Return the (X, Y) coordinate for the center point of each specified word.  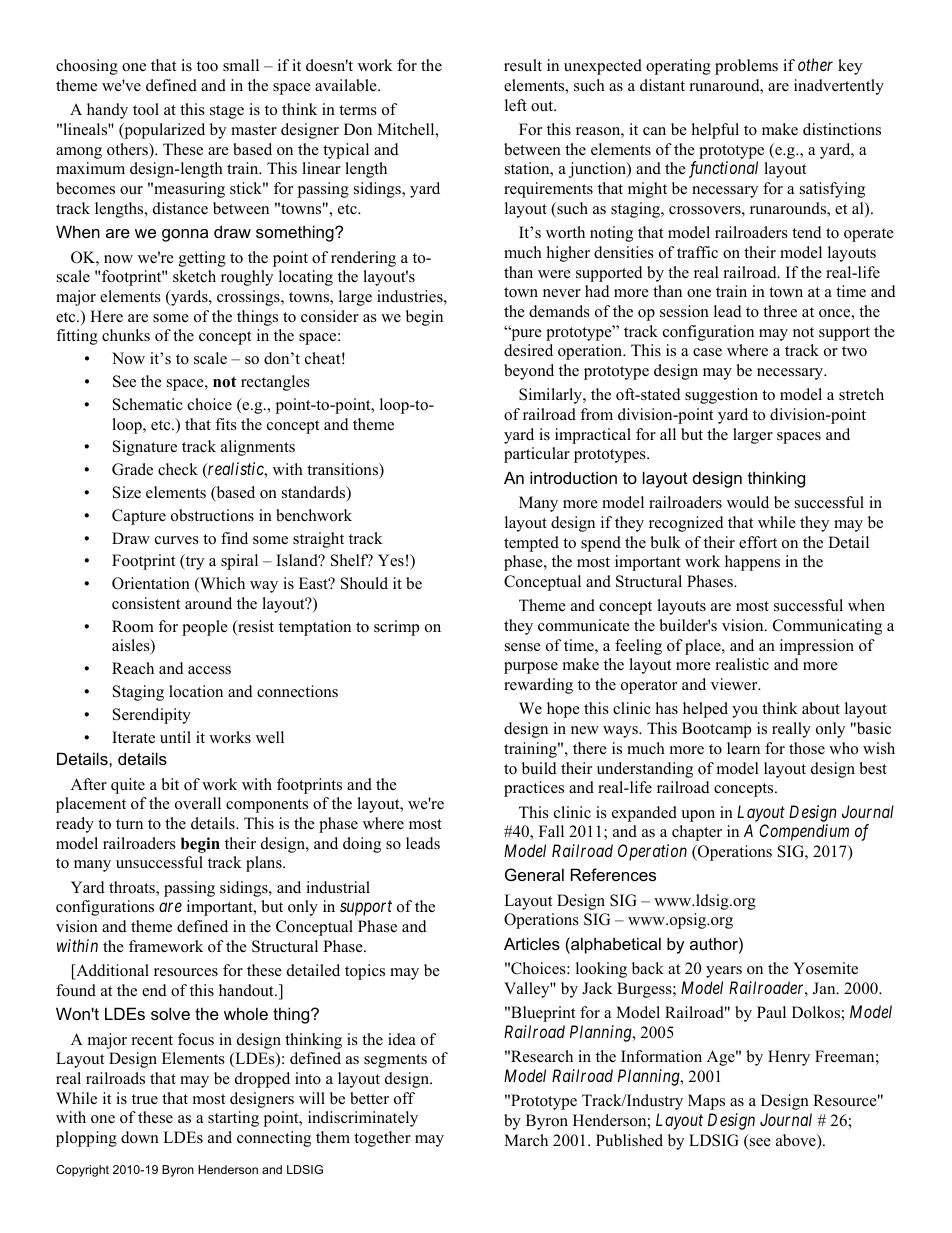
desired (528, 350)
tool (146, 109)
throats (133, 888)
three (780, 311)
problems (746, 67)
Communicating (827, 627)
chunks (126, 335)
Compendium (804, 832)
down (140, 1137)
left (516, 105)
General (534, 874)
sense (523, 647)
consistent (146, 603)
